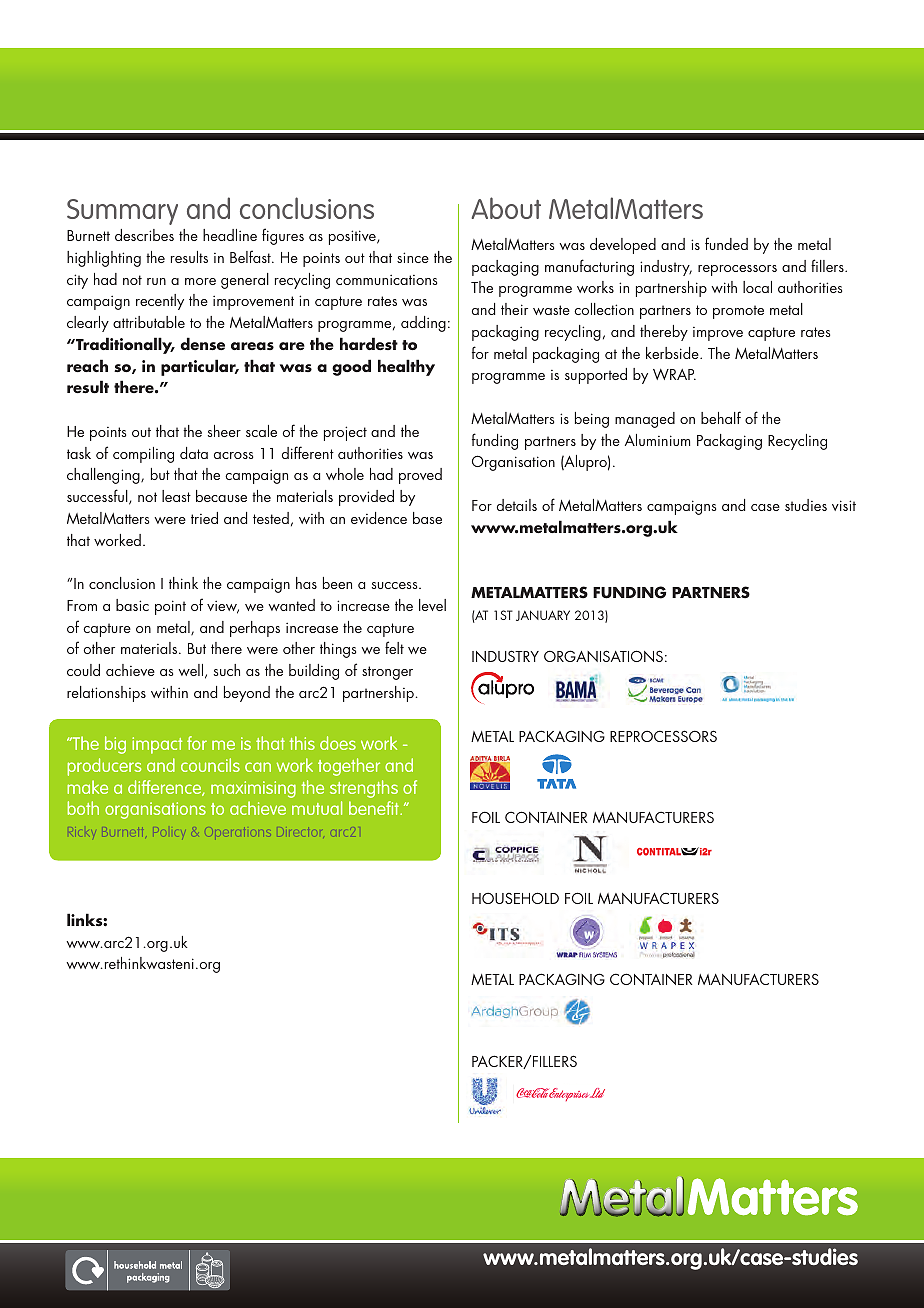 This document has height=1308, width=924. I want to click on January, so click(543, 615).
